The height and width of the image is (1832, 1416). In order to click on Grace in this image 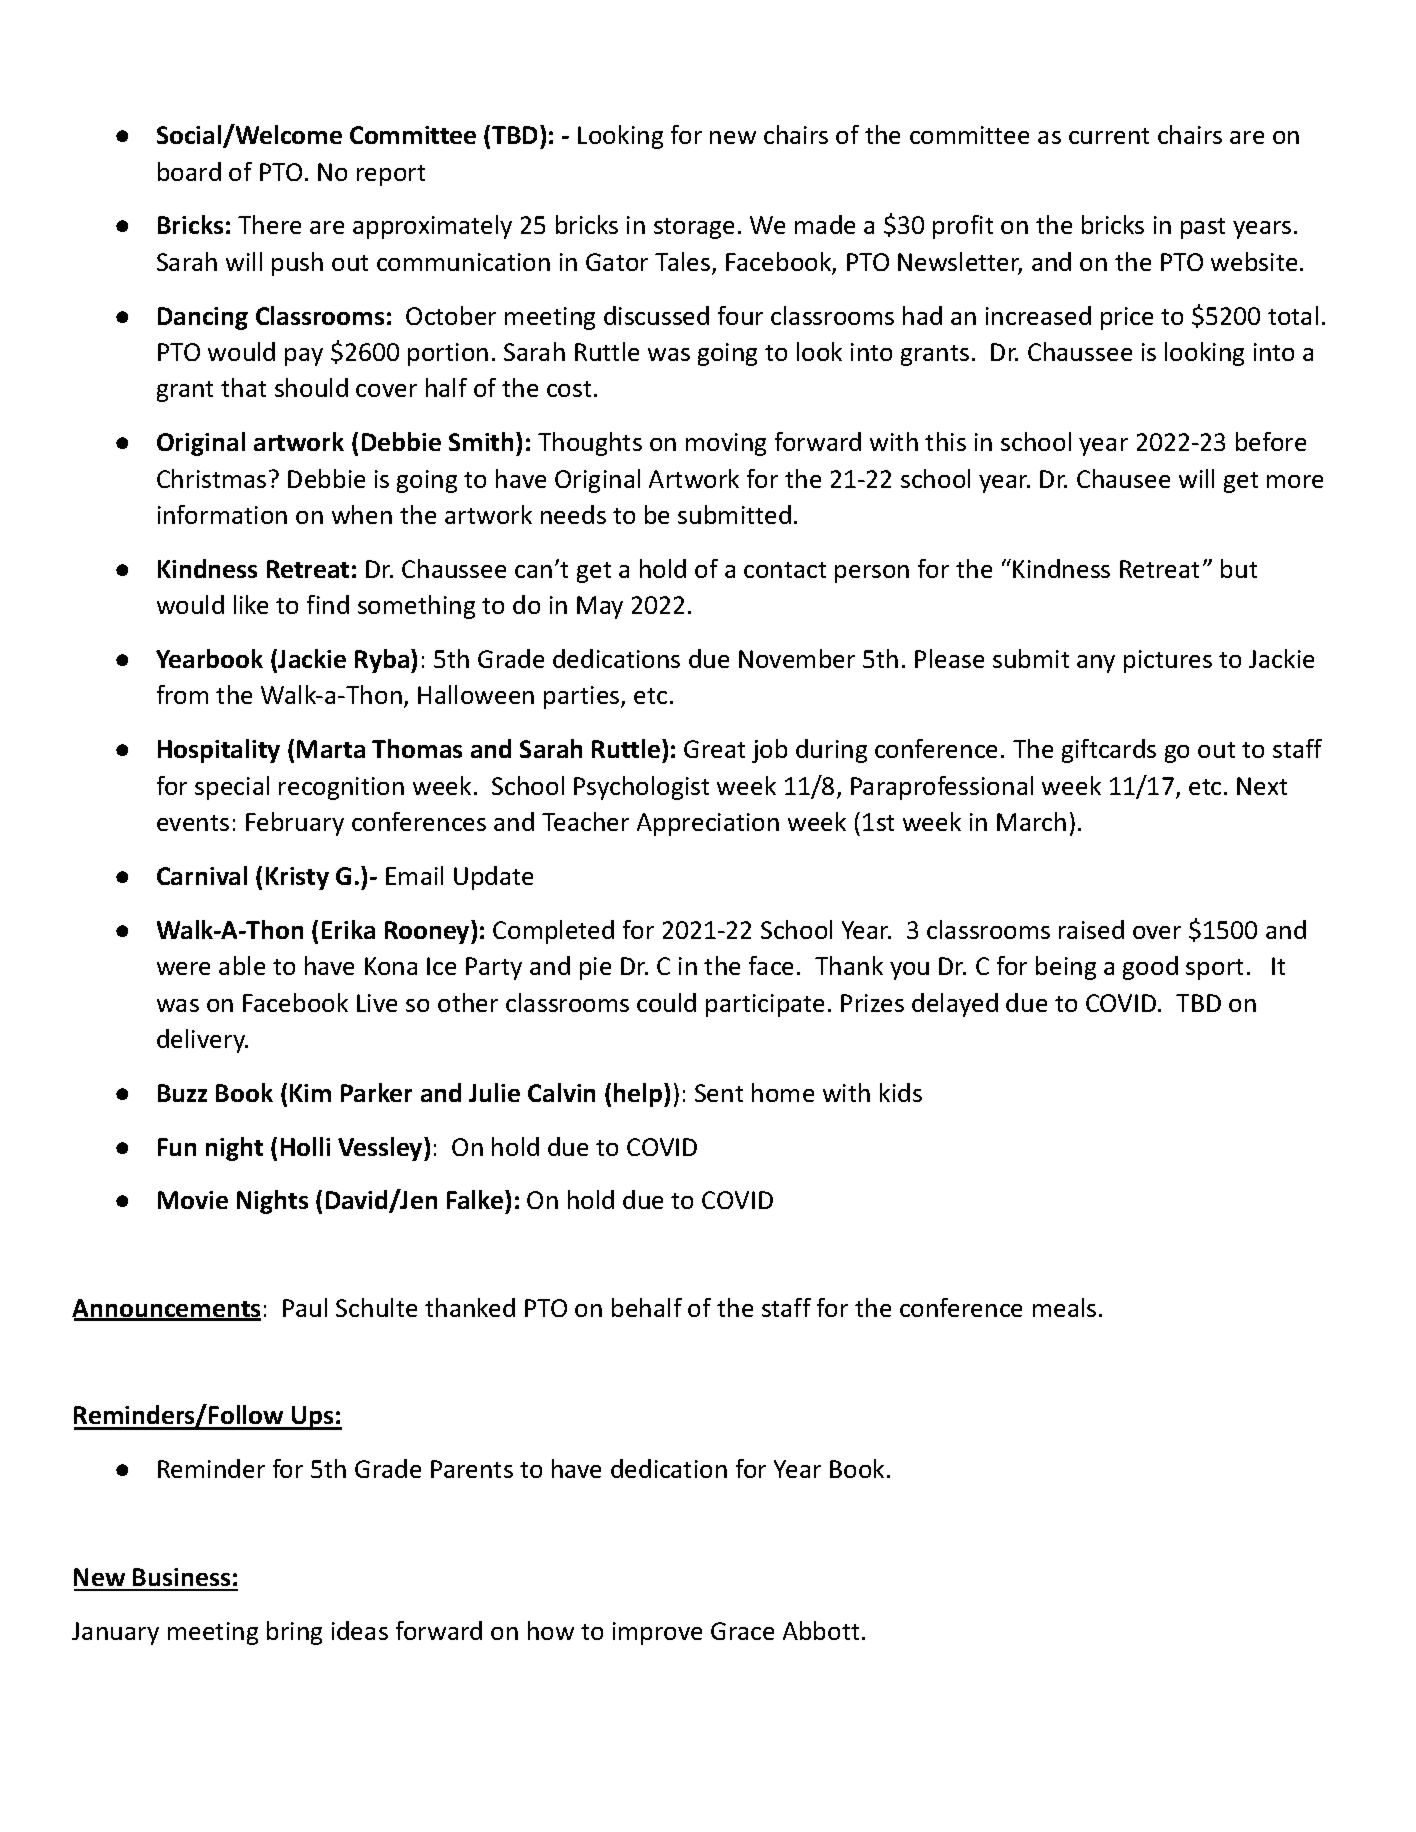, I will do `click(742, 1631)`.
